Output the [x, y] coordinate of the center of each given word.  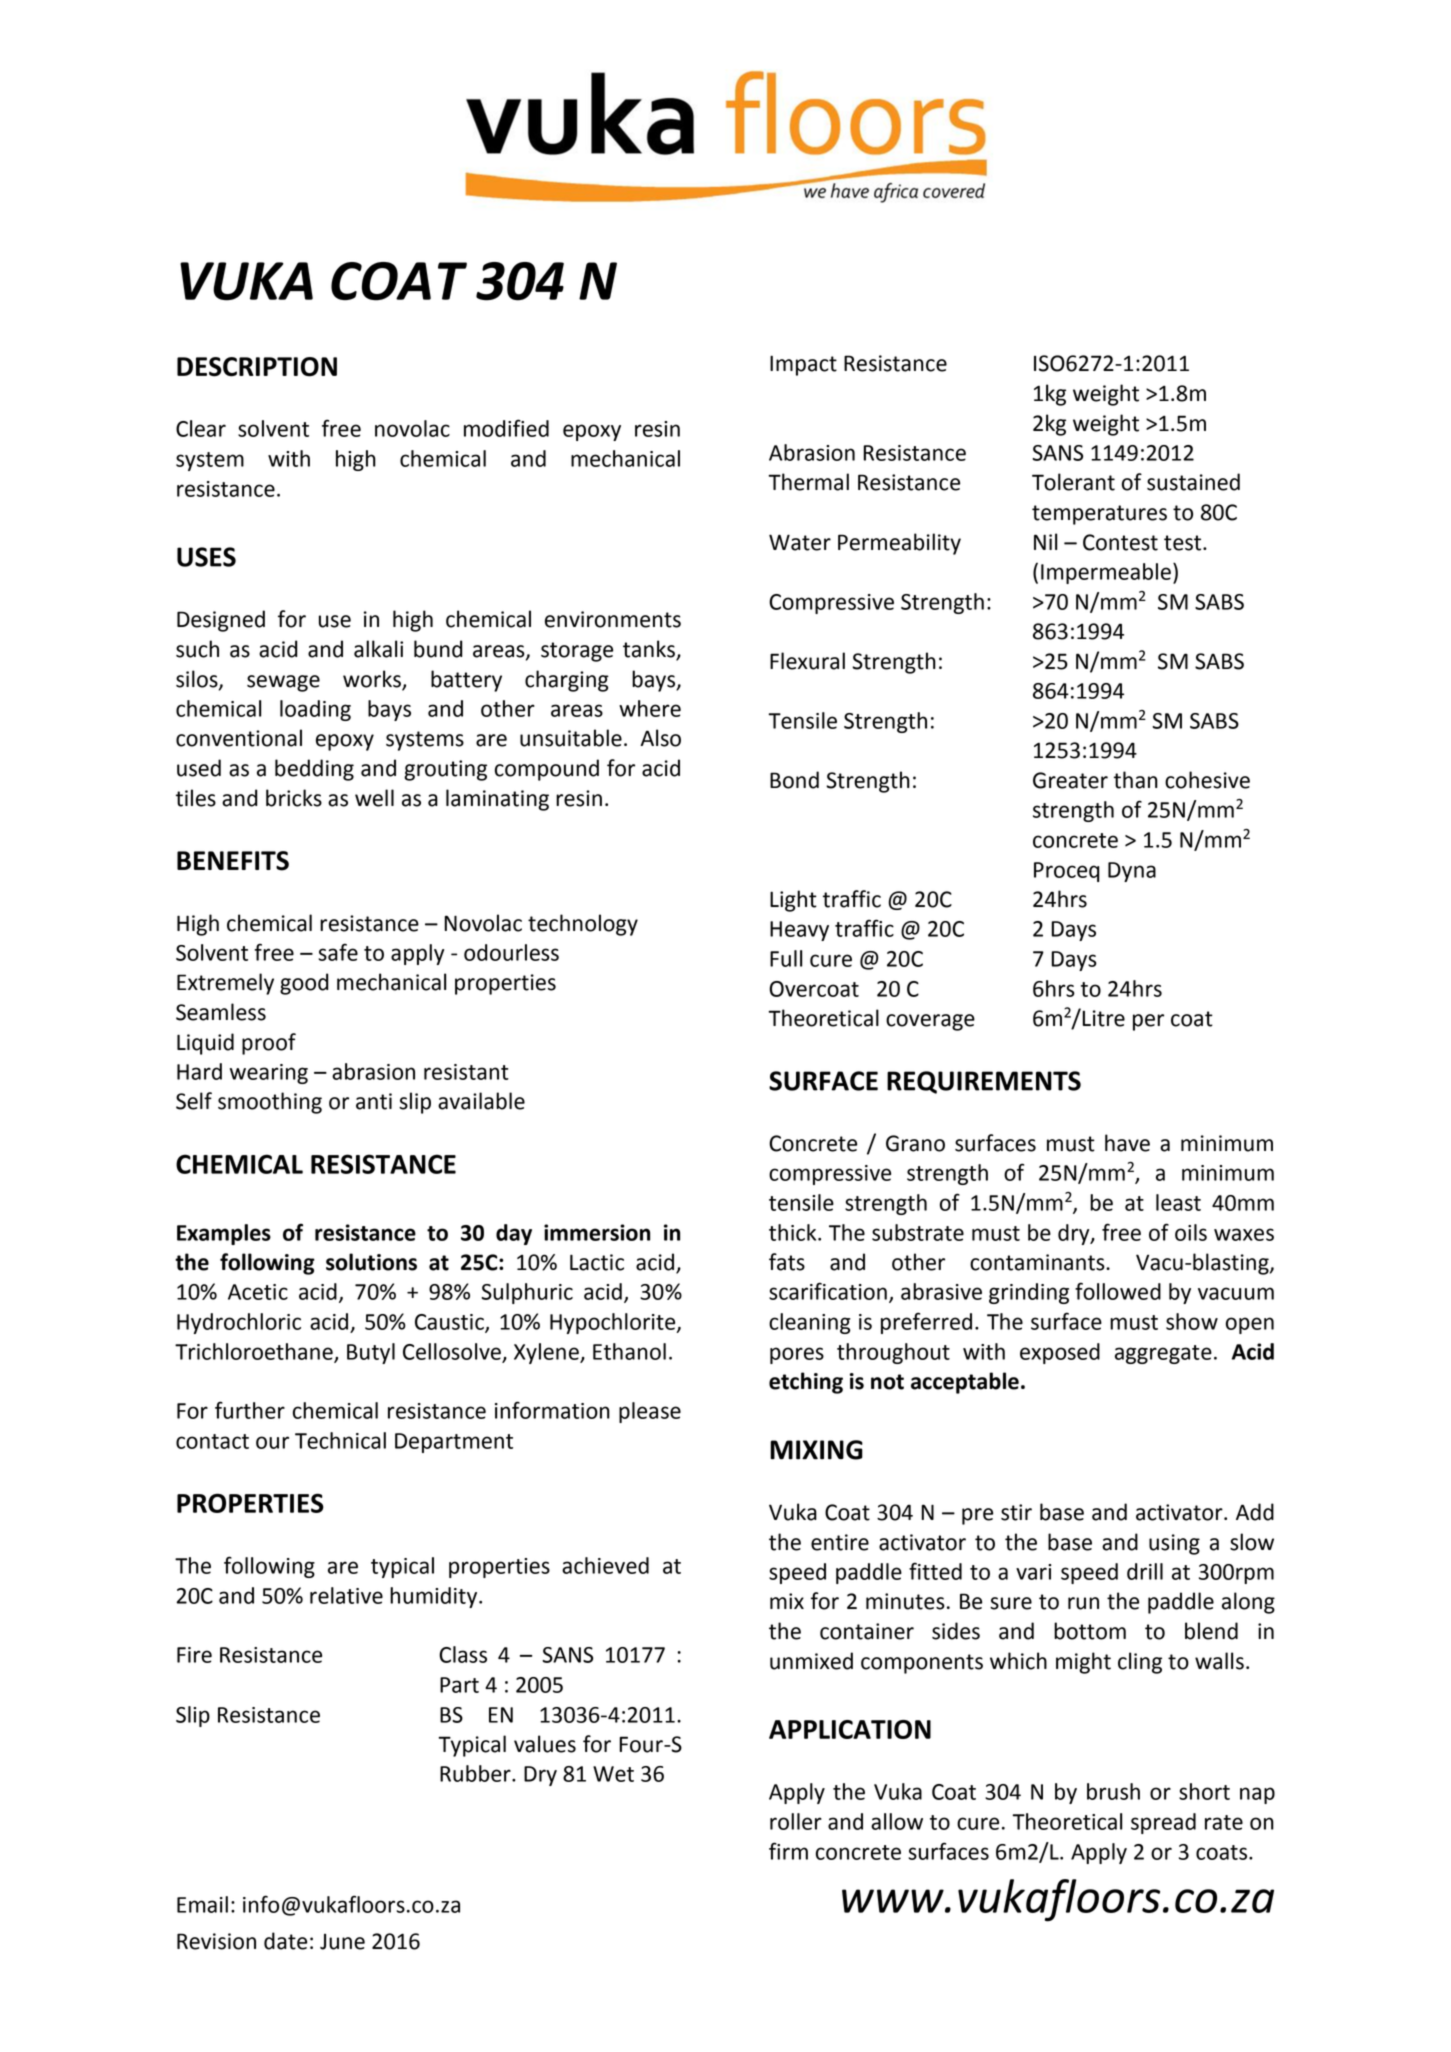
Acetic [258, 1292]
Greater [1070, 780]
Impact [803, 365]
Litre [1103, 1018]
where [650, 708]
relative [346, 1595]
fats [787, 1262]
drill [1145, 1571]
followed [1118, 1291]
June [342, 1942]
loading [315, 710]
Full [786, 958]
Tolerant [1073, 482]
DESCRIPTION [257, 367]
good [304, 984]
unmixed [811, 1661]
